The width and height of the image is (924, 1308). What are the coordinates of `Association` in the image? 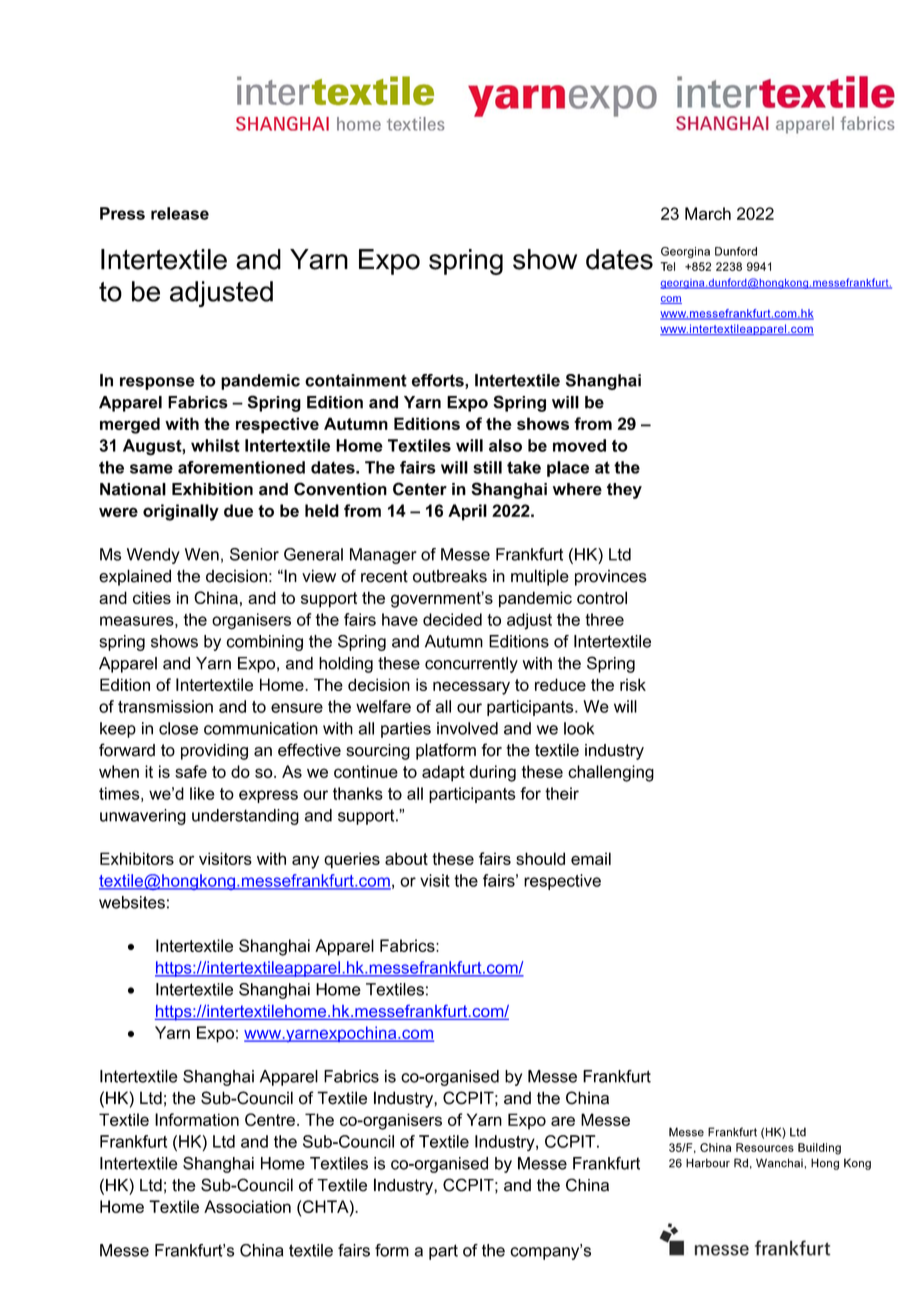 It's located at (247, 1206).
